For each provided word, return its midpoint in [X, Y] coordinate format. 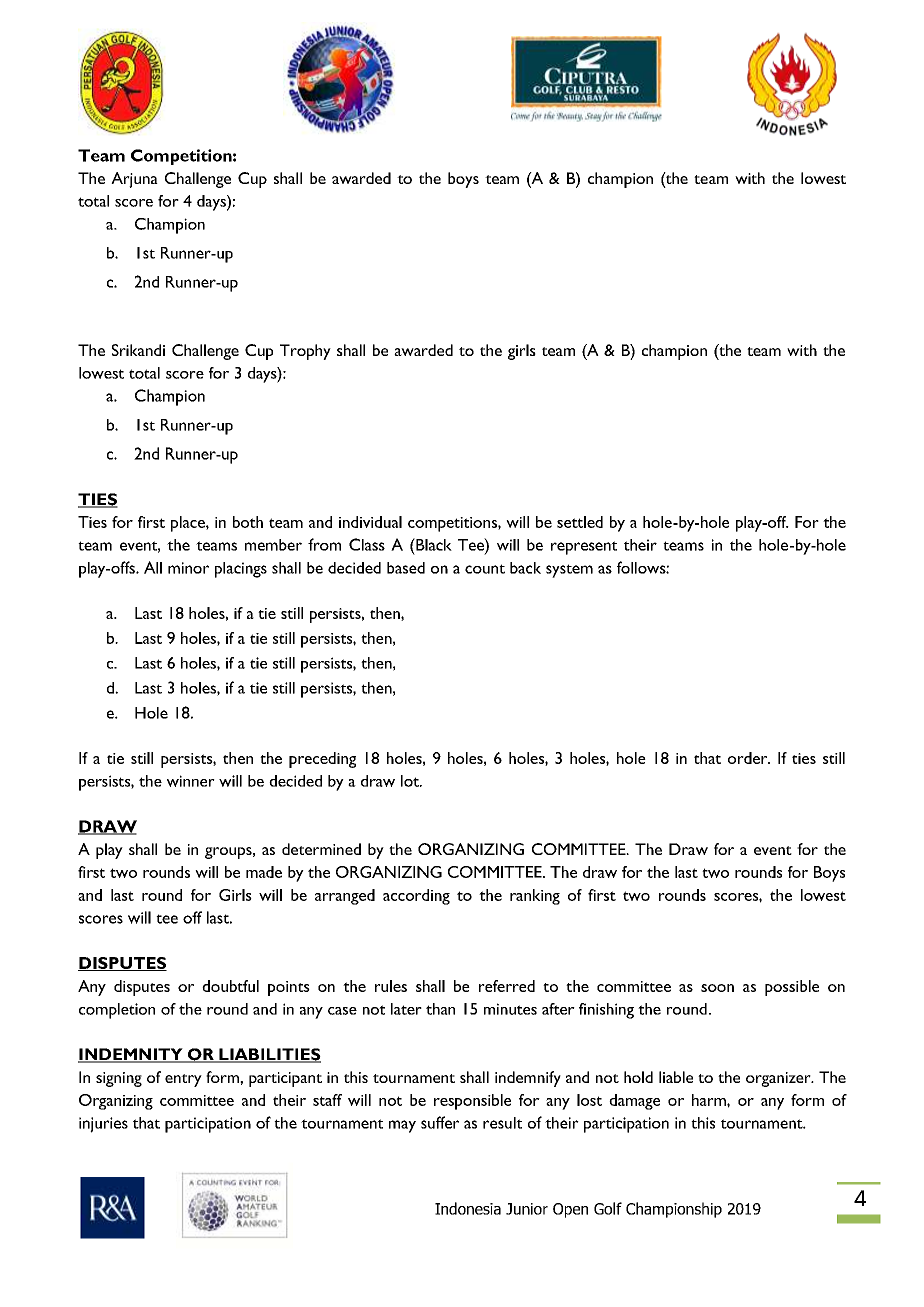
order [749, 758]
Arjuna [134, 180]
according [416, 897]
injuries [103, 1125]
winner [191, 781]
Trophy [305, 352]
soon [717, 988]
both [248, 522]
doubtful [230, 986]
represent [584, 548]
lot [411, 781]
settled [580, 522]
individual [370, 522]
